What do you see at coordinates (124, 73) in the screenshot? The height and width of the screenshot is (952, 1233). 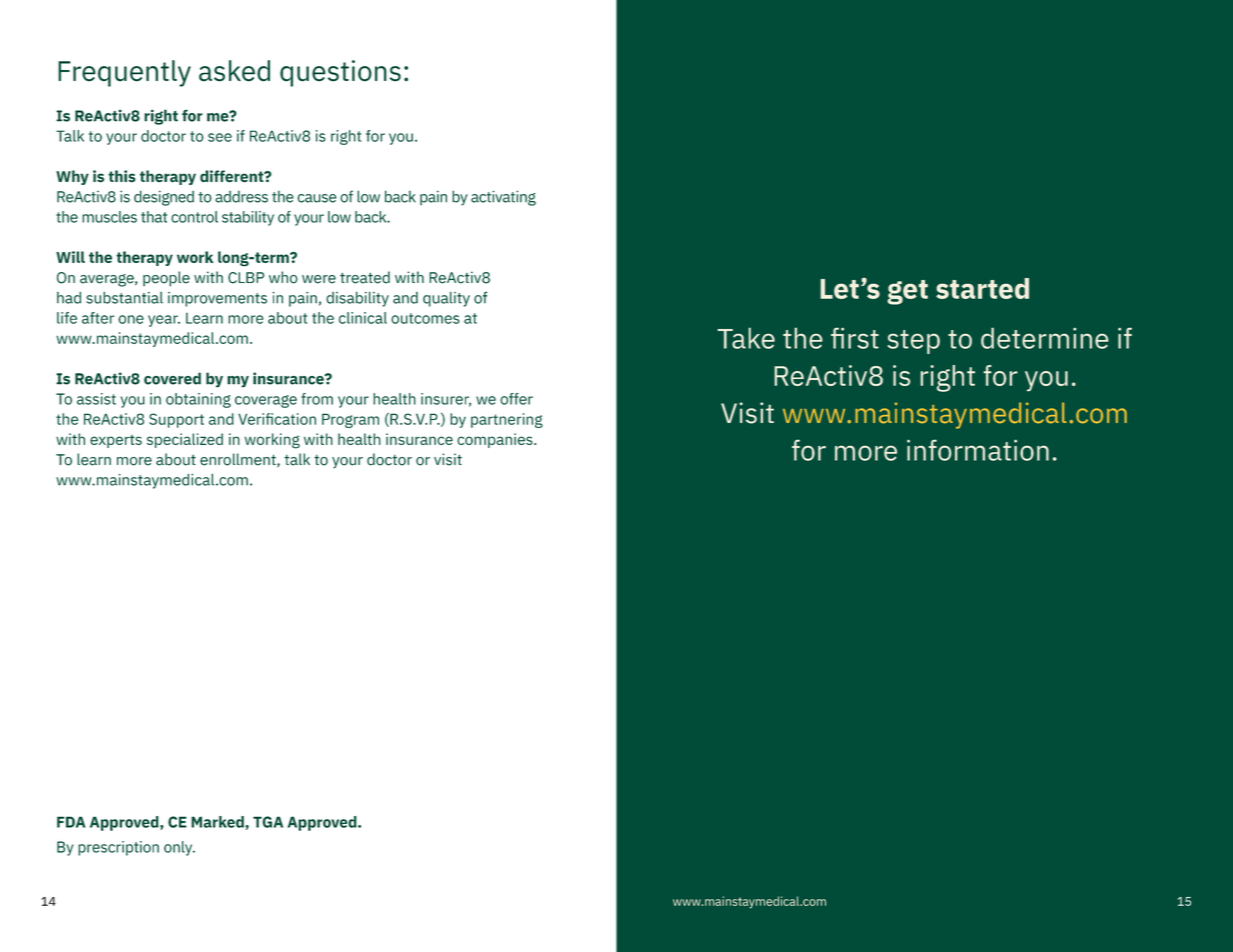 I see `Frequently` at bounding box center [124, 73].
